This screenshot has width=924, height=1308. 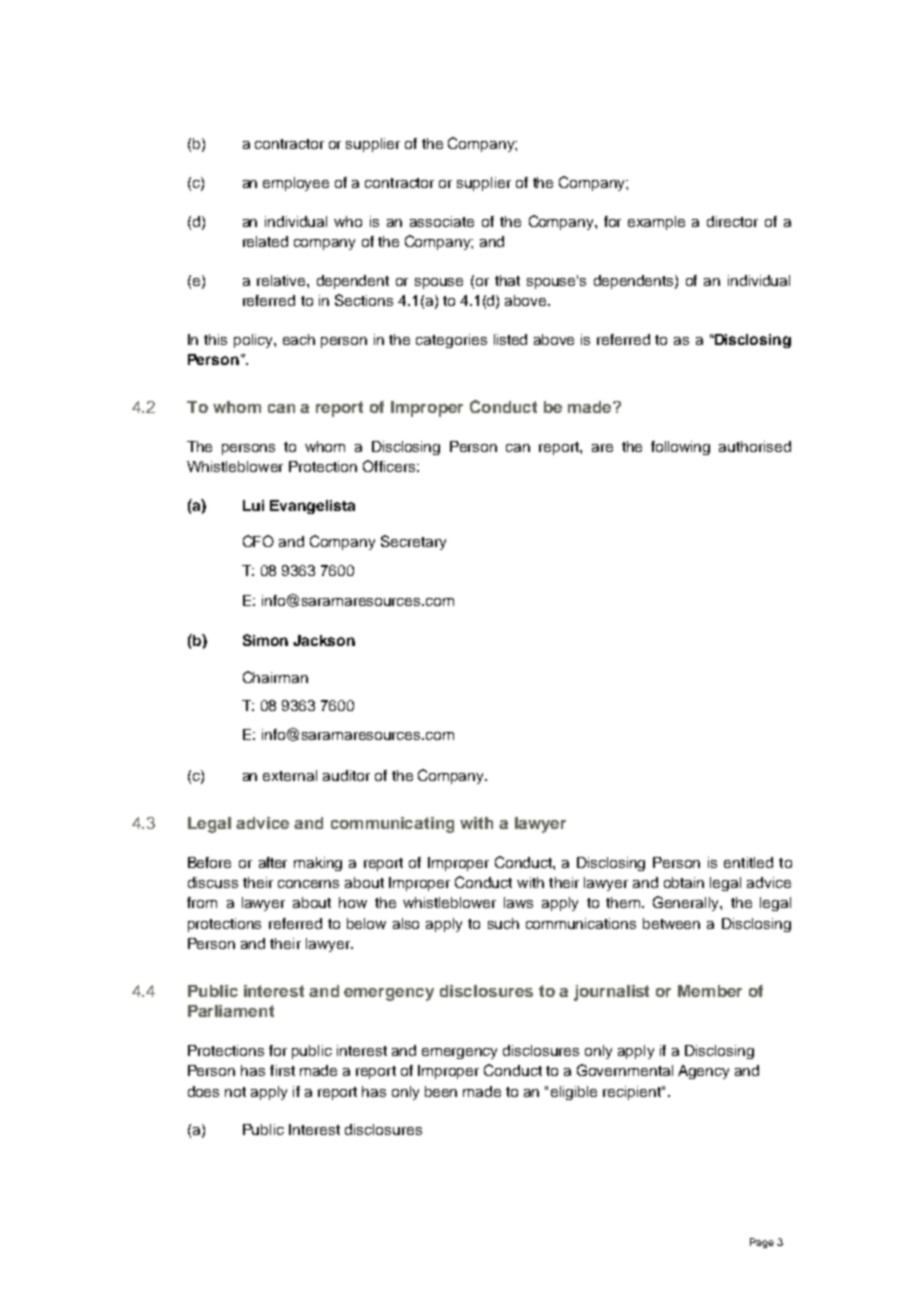 What do you see at coordinates (299, 339) in the screenshot?
I see `each` at bounding box center [299, 339].
